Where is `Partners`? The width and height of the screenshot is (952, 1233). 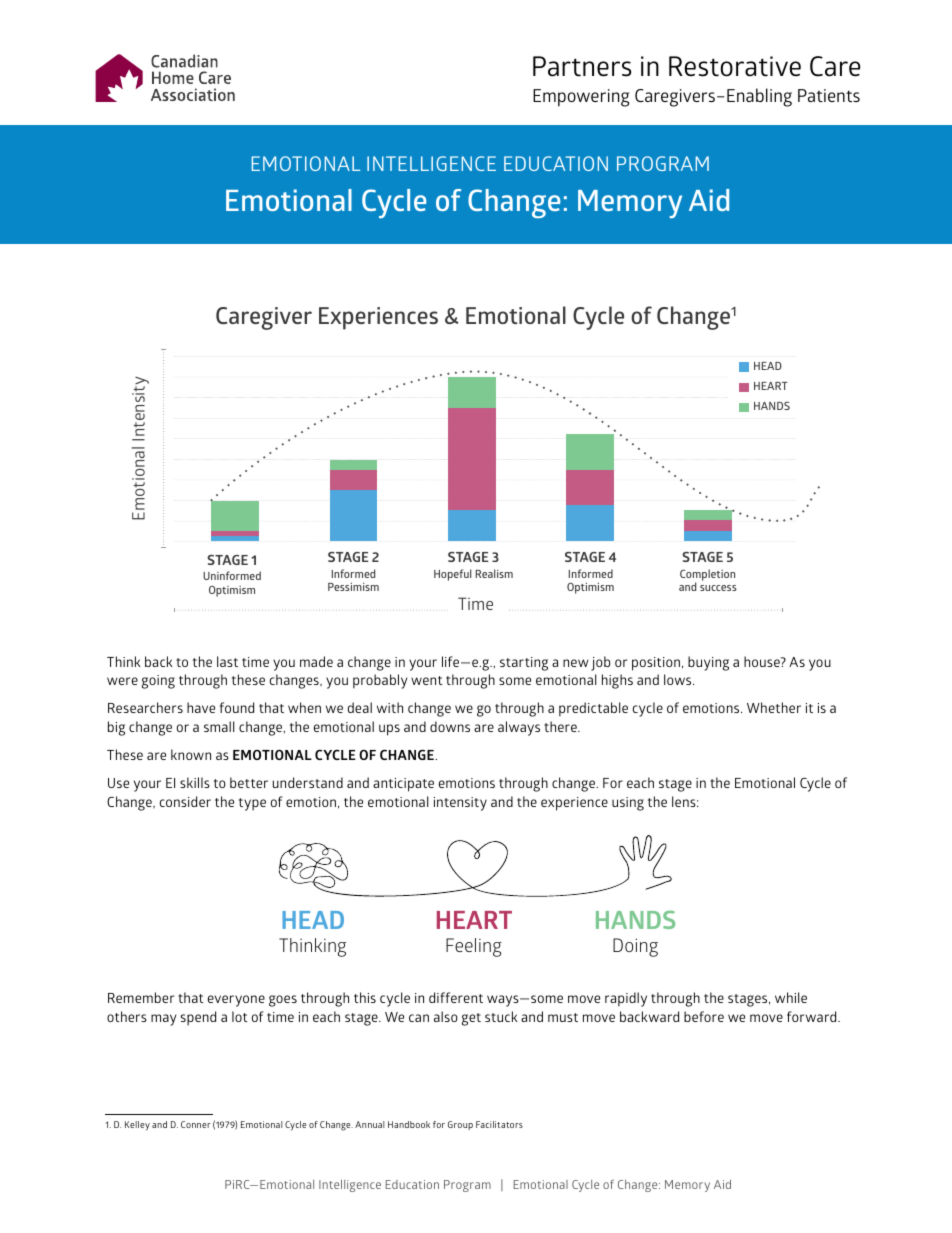
Partners is located at coordinates (582, 66).
